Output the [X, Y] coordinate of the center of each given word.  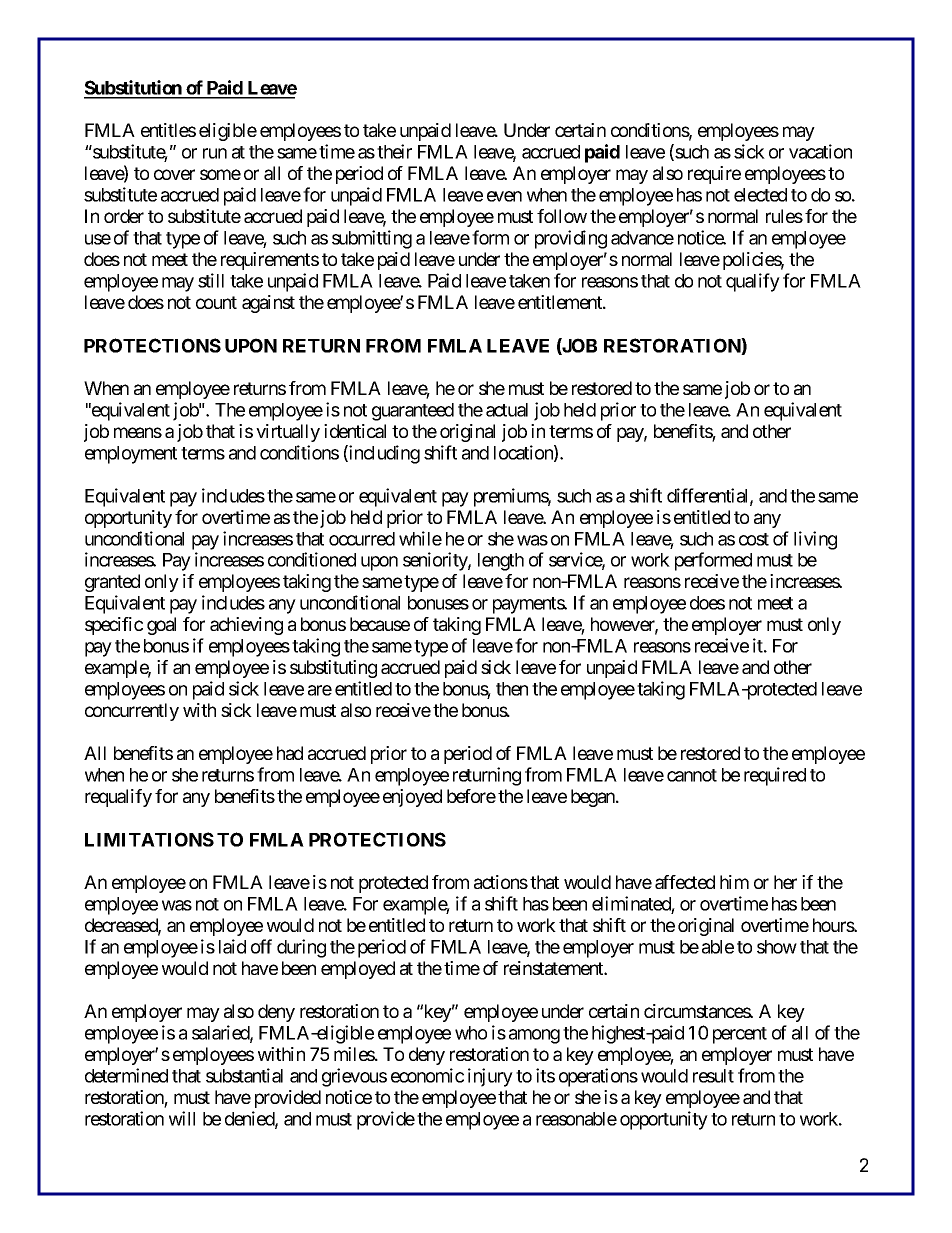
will [182, 1118]
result [713, 1076]
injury [490, 1077]
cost [754, 539]
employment [131, 455]
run [215, 153]
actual [507, 410]
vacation [820, 151]
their [394, 151]
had [290, 753]
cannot [692, 775]
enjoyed [412, 798]
